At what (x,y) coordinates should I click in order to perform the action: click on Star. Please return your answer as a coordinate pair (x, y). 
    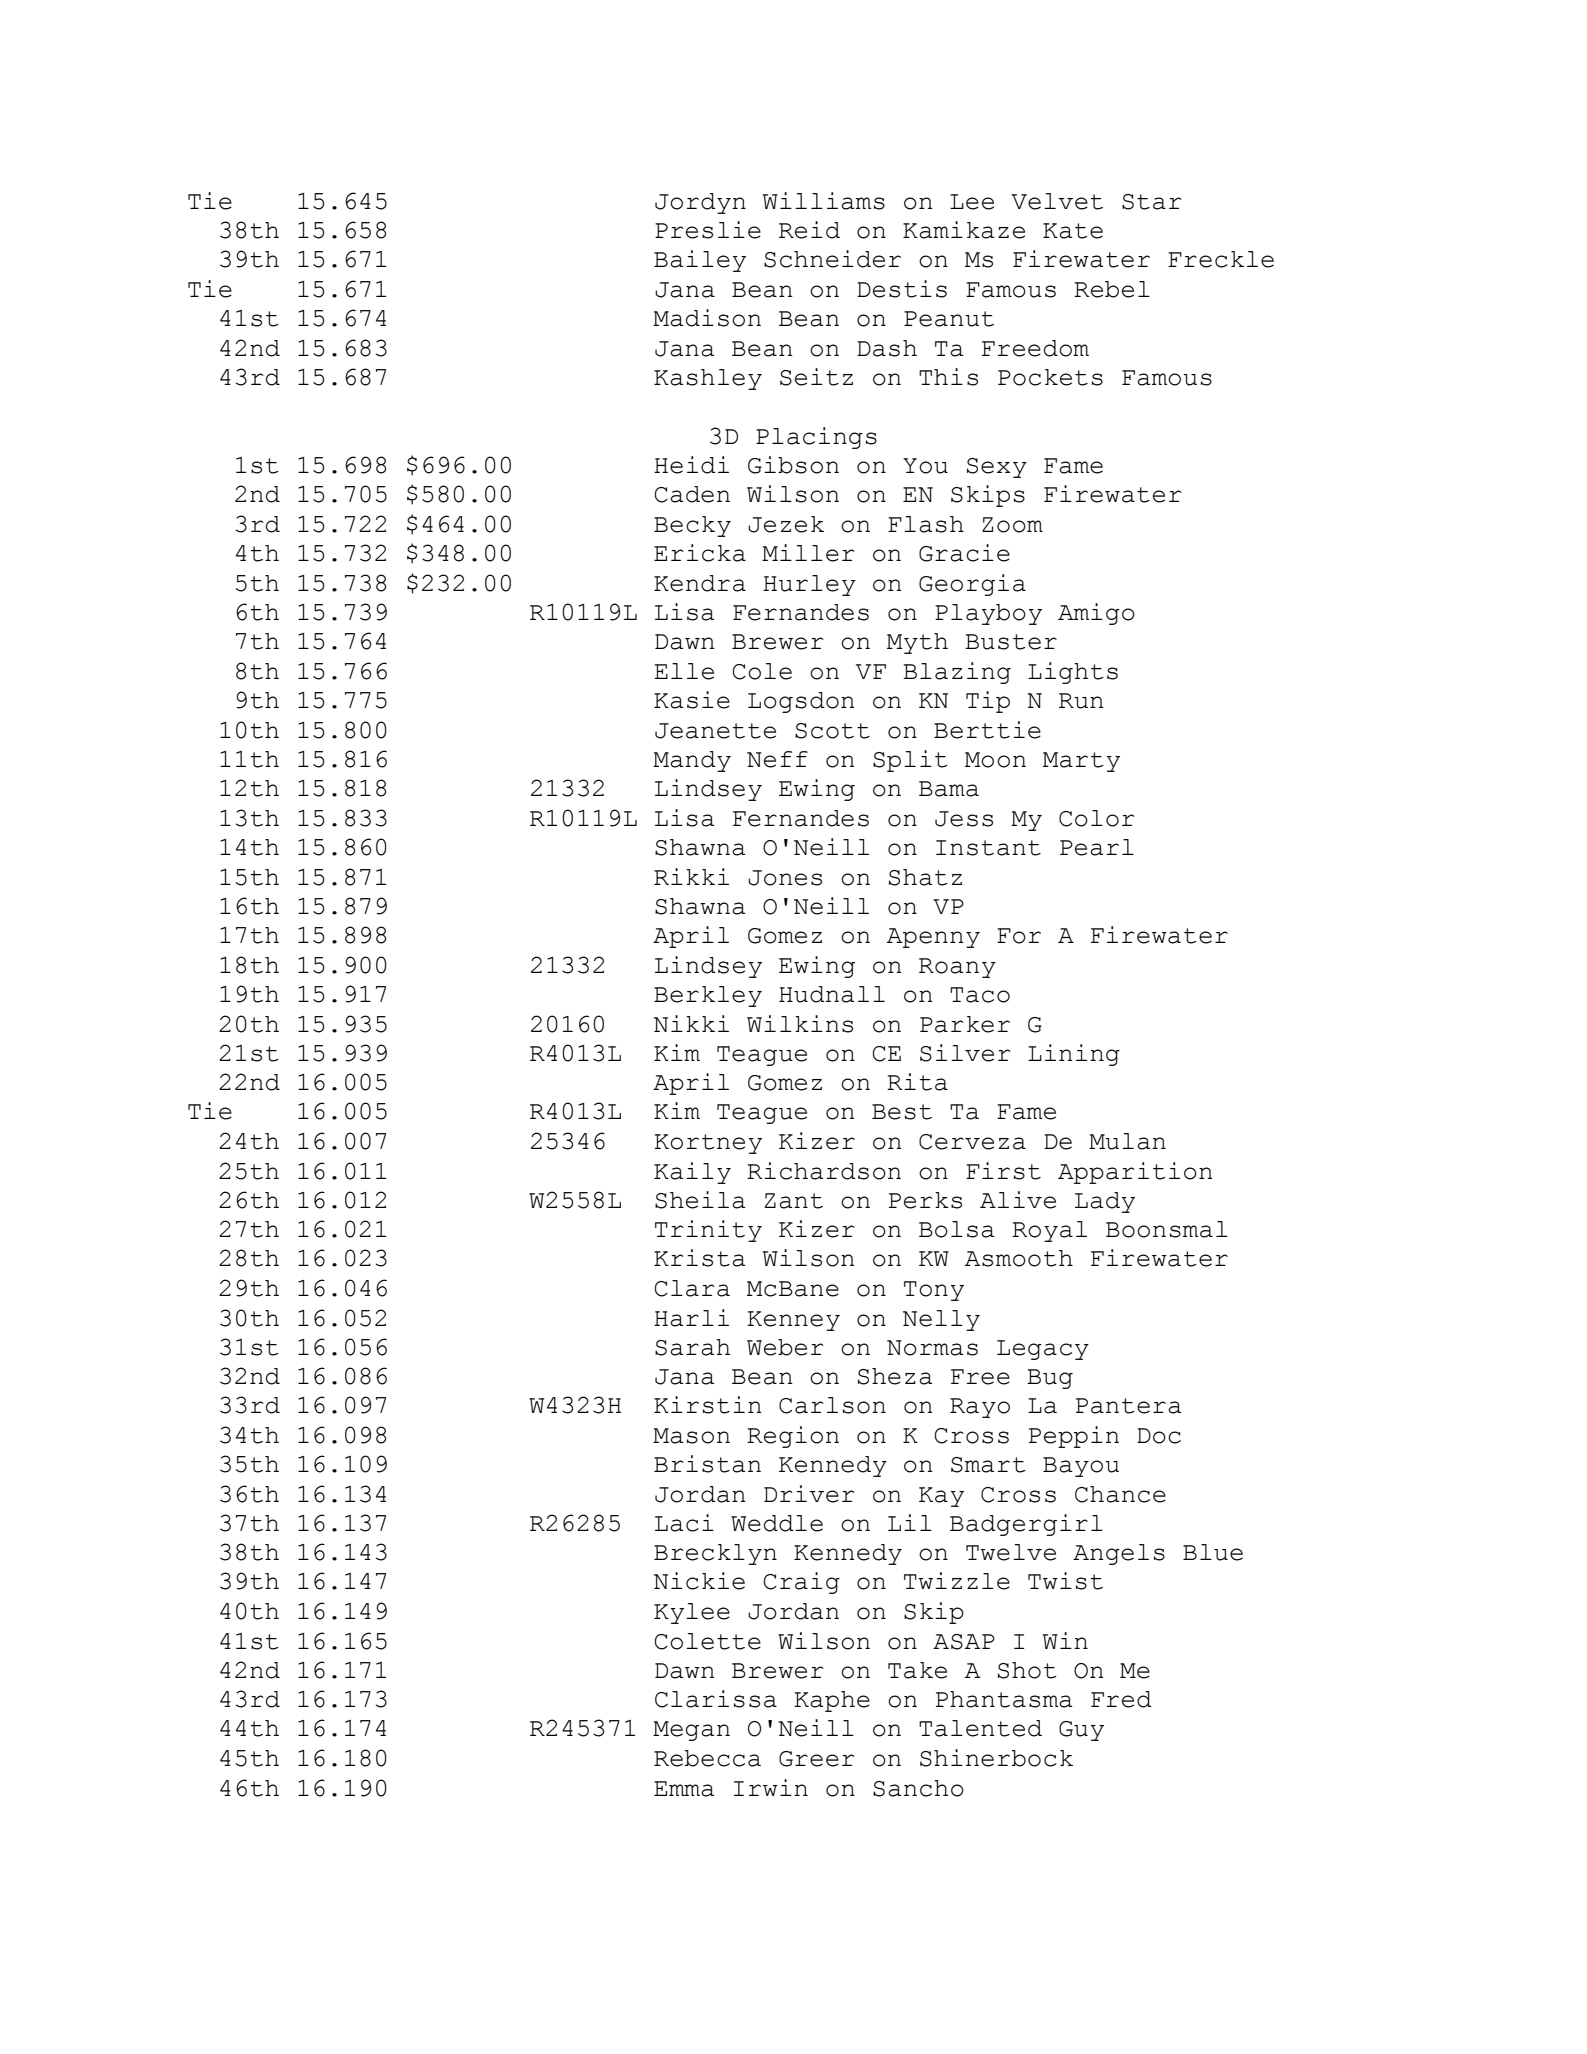
    Looking at the image, I should click on (1152, 202).
